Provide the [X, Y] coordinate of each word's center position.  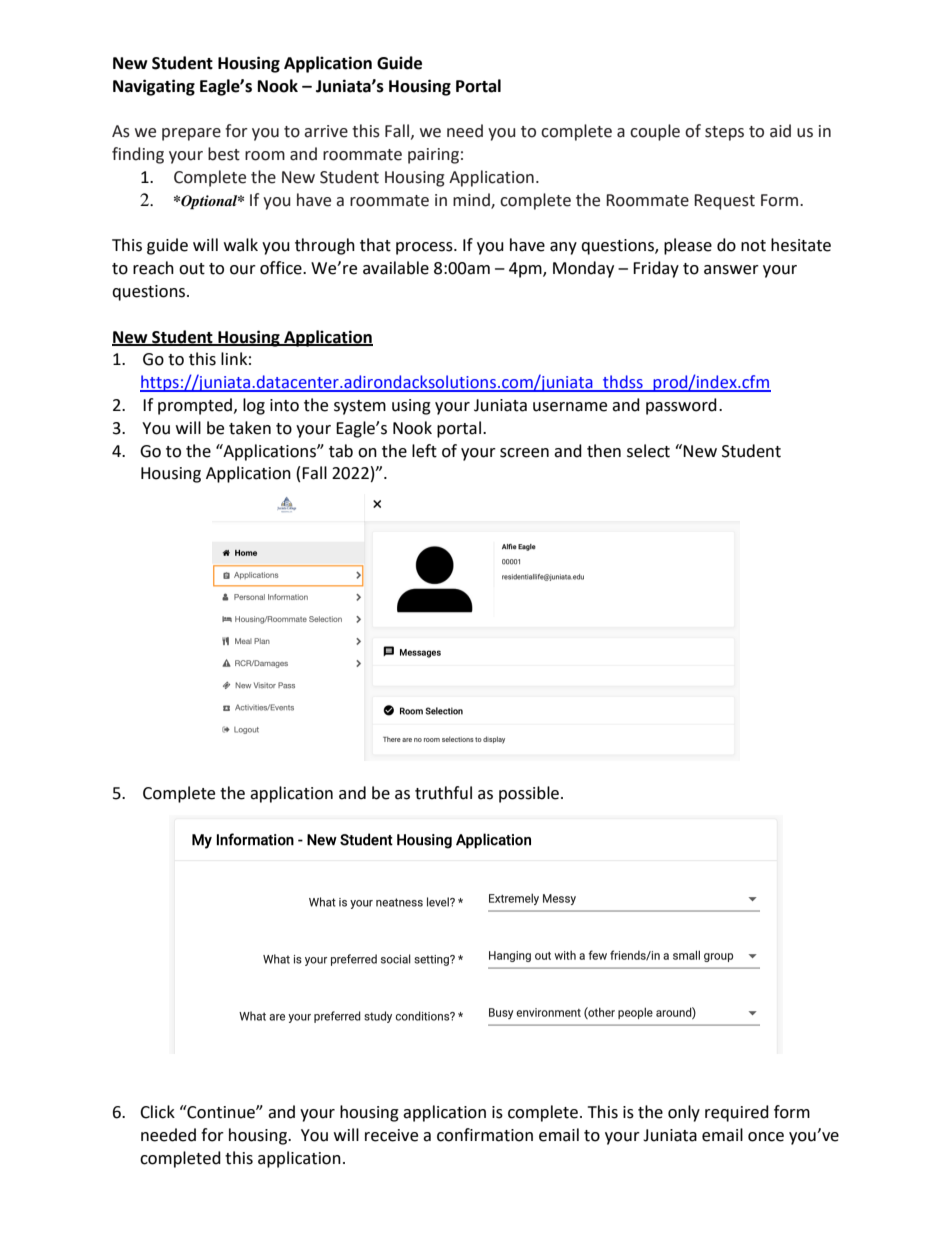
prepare [191, 134]
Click [157, 1112]
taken [250, 428]
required [737, 1113]
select [648, 451]
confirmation [485, 1135]
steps [724, 133]
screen [524, 453]
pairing [433, 156]
